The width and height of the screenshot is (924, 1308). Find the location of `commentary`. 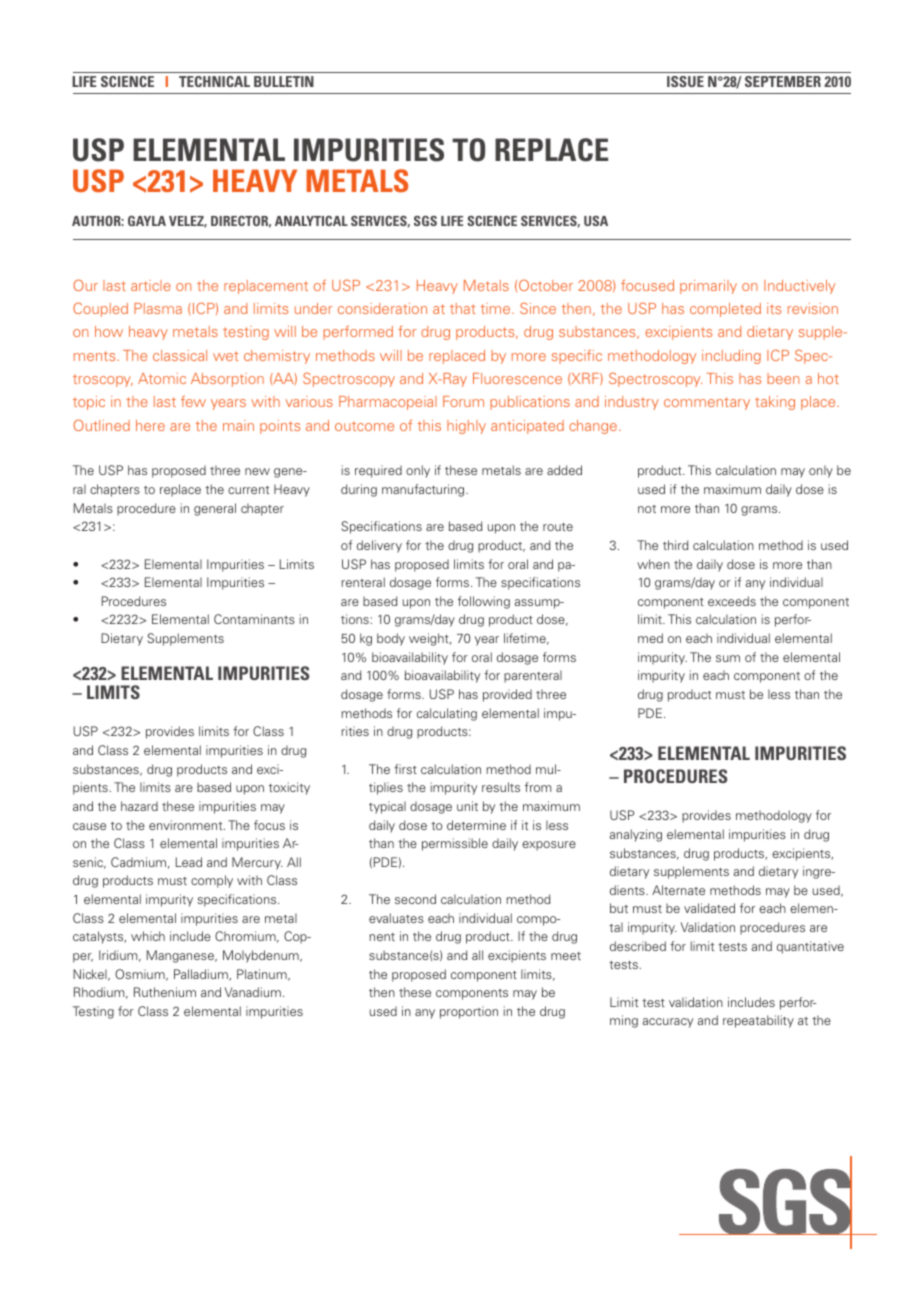

commentary is located at coordinates (707, 403).
